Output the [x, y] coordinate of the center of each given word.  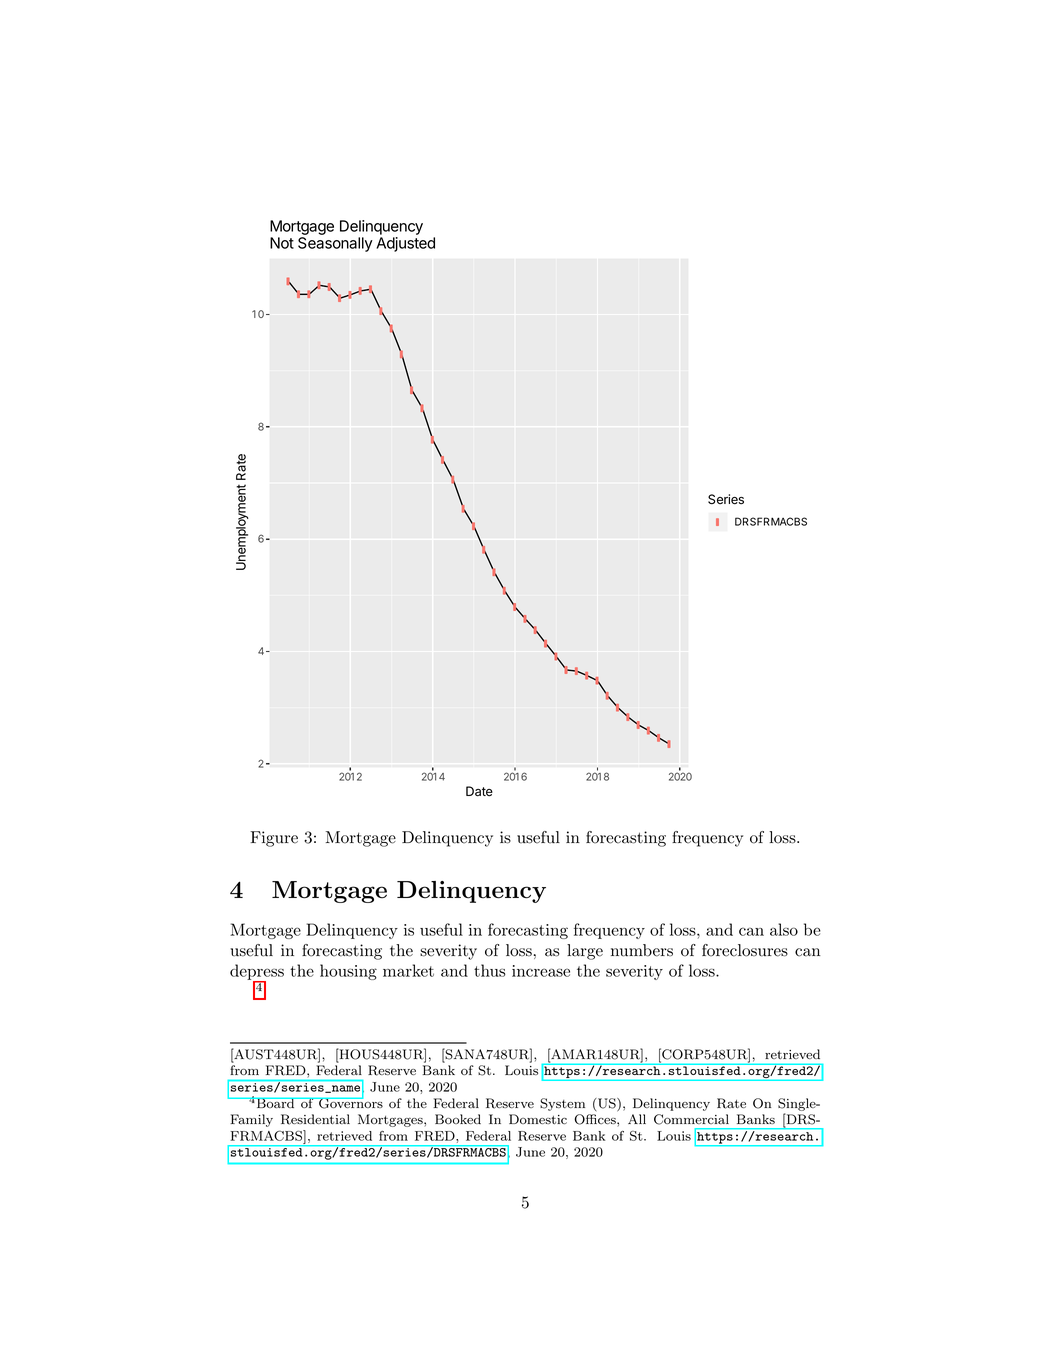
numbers [642, 950]
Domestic [538, 1119]
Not [282, 243]
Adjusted [405, 244]
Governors [350, 1102]
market [408, 970]
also [784, 929]
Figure [274, 839]
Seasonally [335, 244]
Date [479, 791]
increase [541, 971]
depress [257, 973]
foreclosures [745, 950]
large [585, 952]
